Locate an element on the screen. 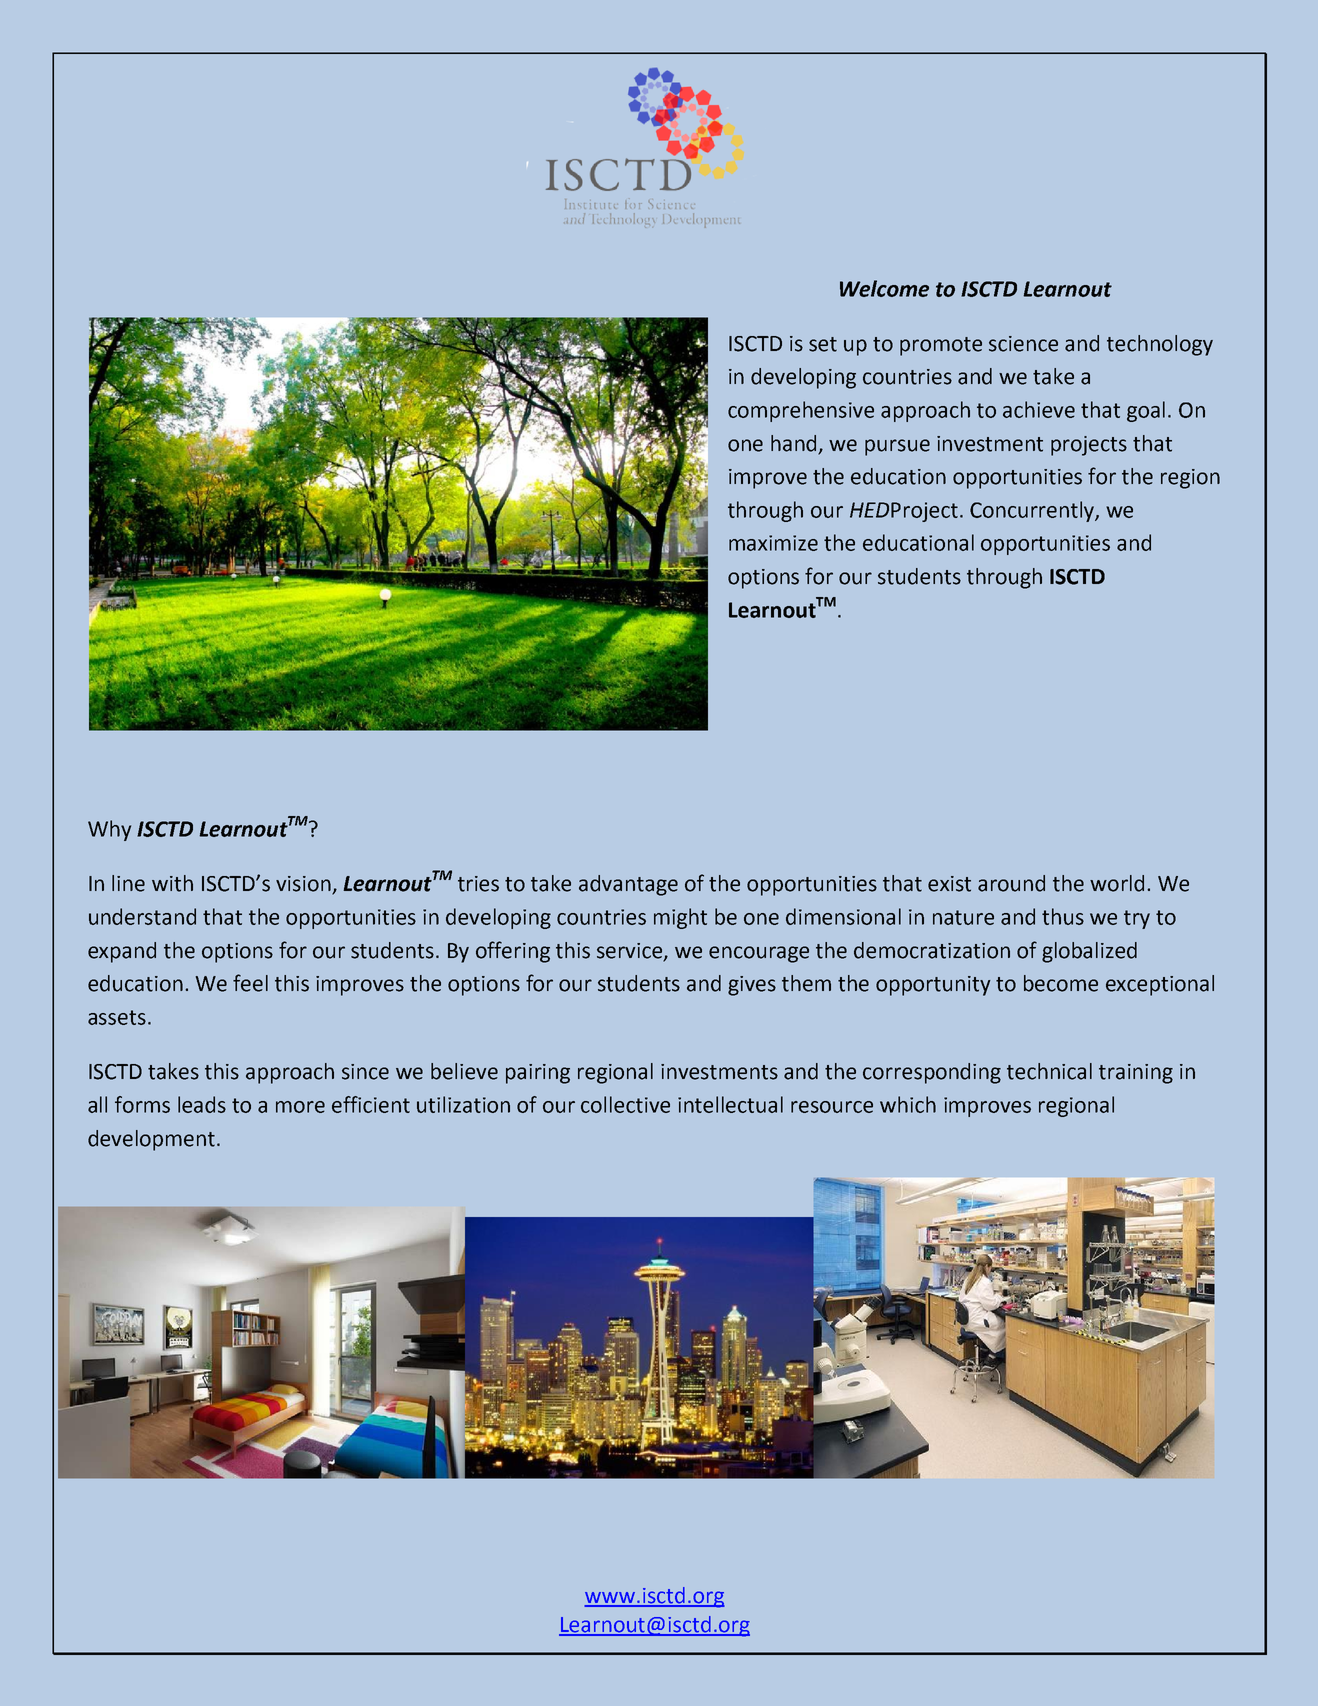 This screenshot has height=1706, width=1318. Welcome is located at coordinates (884, 288).
